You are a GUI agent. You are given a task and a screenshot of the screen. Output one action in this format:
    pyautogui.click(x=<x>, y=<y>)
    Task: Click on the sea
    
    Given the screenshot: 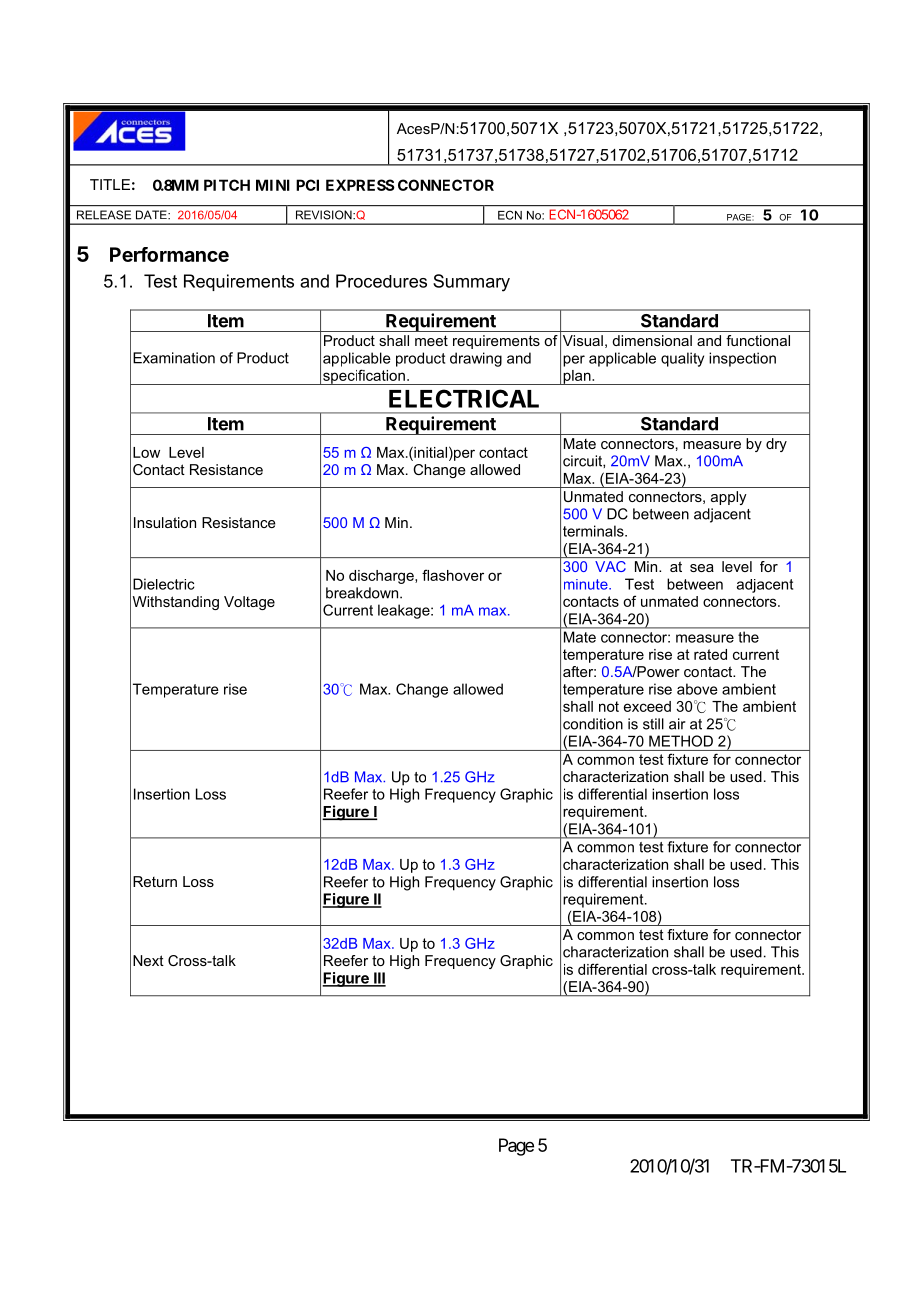 What is the action you would take?
    pyautogui.click(x=702, y=568)
